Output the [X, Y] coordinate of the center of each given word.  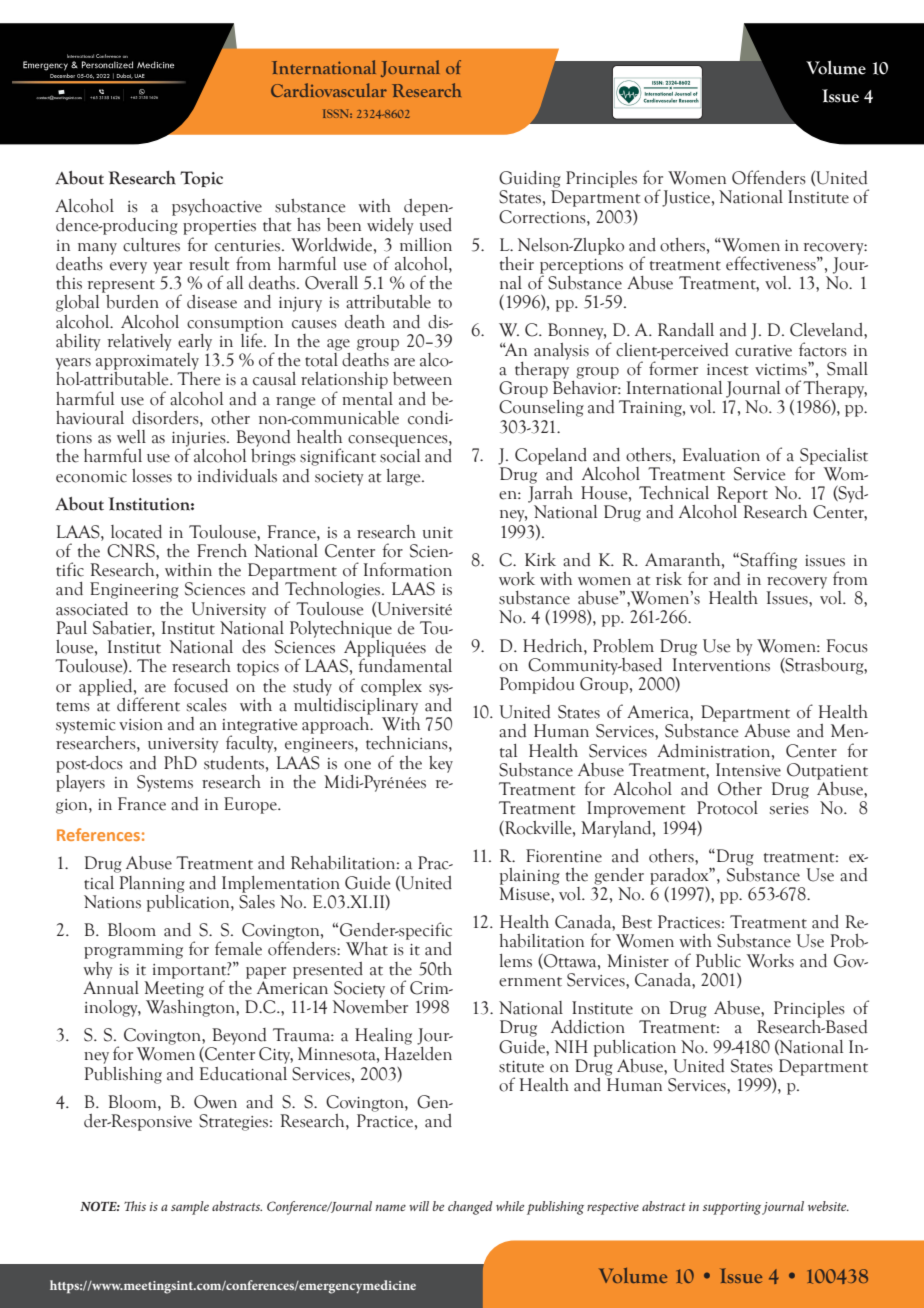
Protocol [727, 808]
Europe [251, 805]
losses [152, 476]
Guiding [530, 179]
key [441, 764]
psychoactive [217, 207]
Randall [686, 330]
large [405, 477]
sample [190, 1208]
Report [742, 494]
